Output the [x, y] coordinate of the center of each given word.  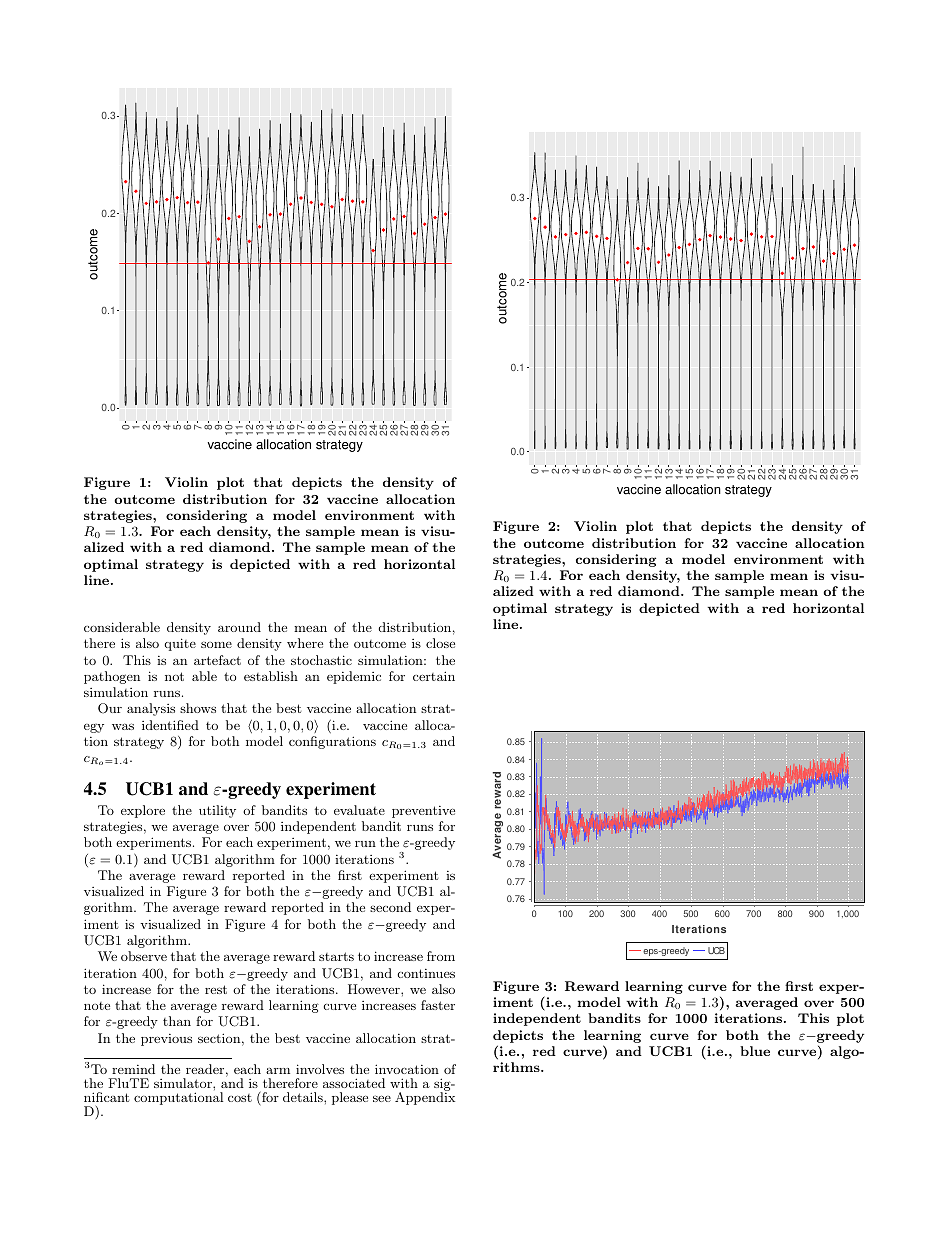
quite [180, 644]
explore [143, 811]
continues [426, 973]
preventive [423, 812]
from [441, 956]
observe [144, 956]
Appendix [425, 1097]
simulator [184, 1083]
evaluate [359, 810]
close [440, 643]
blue [755, 1051]
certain [434, 676]
